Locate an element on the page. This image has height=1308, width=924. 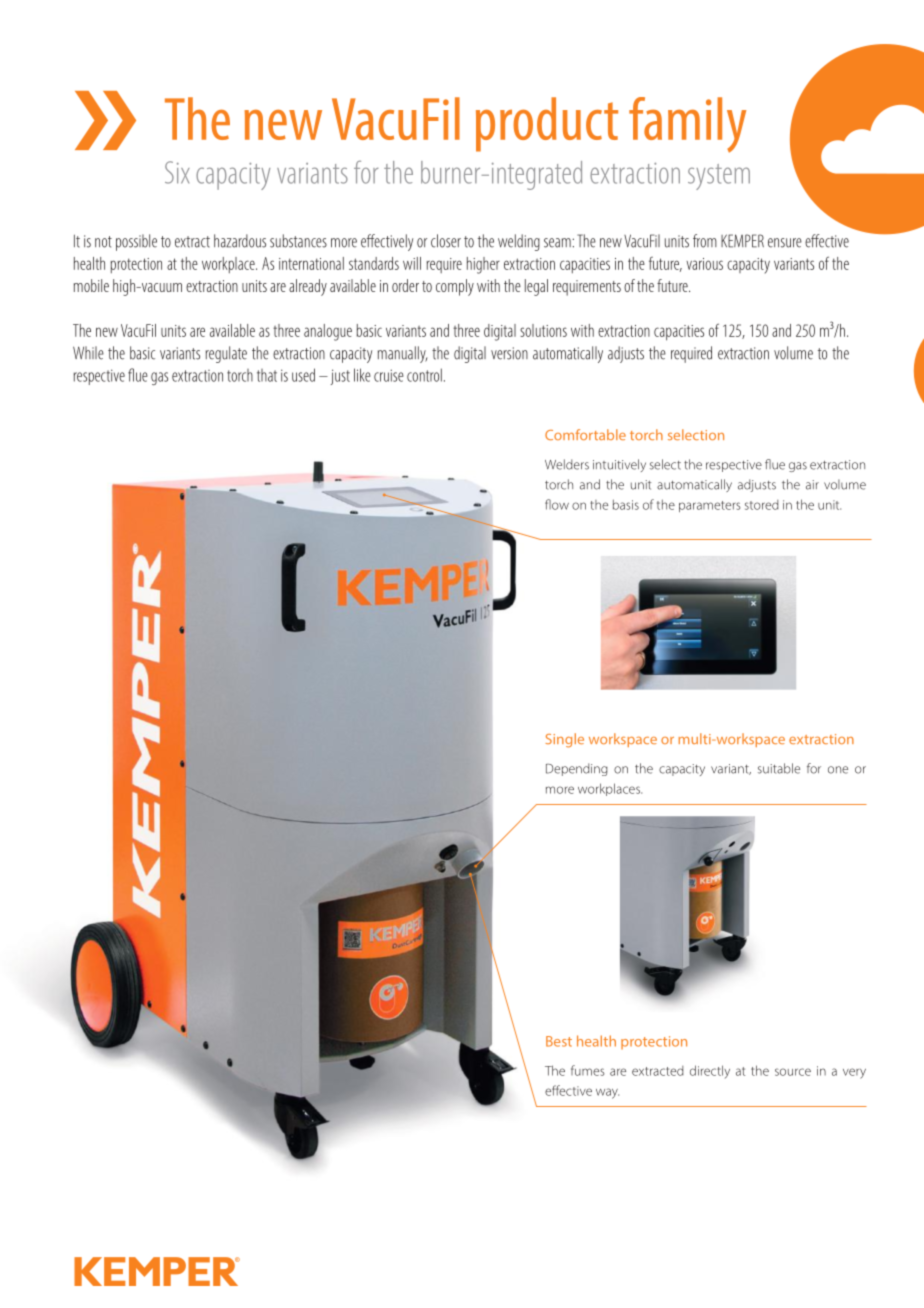
stored is located at coordinates (762, 505).
